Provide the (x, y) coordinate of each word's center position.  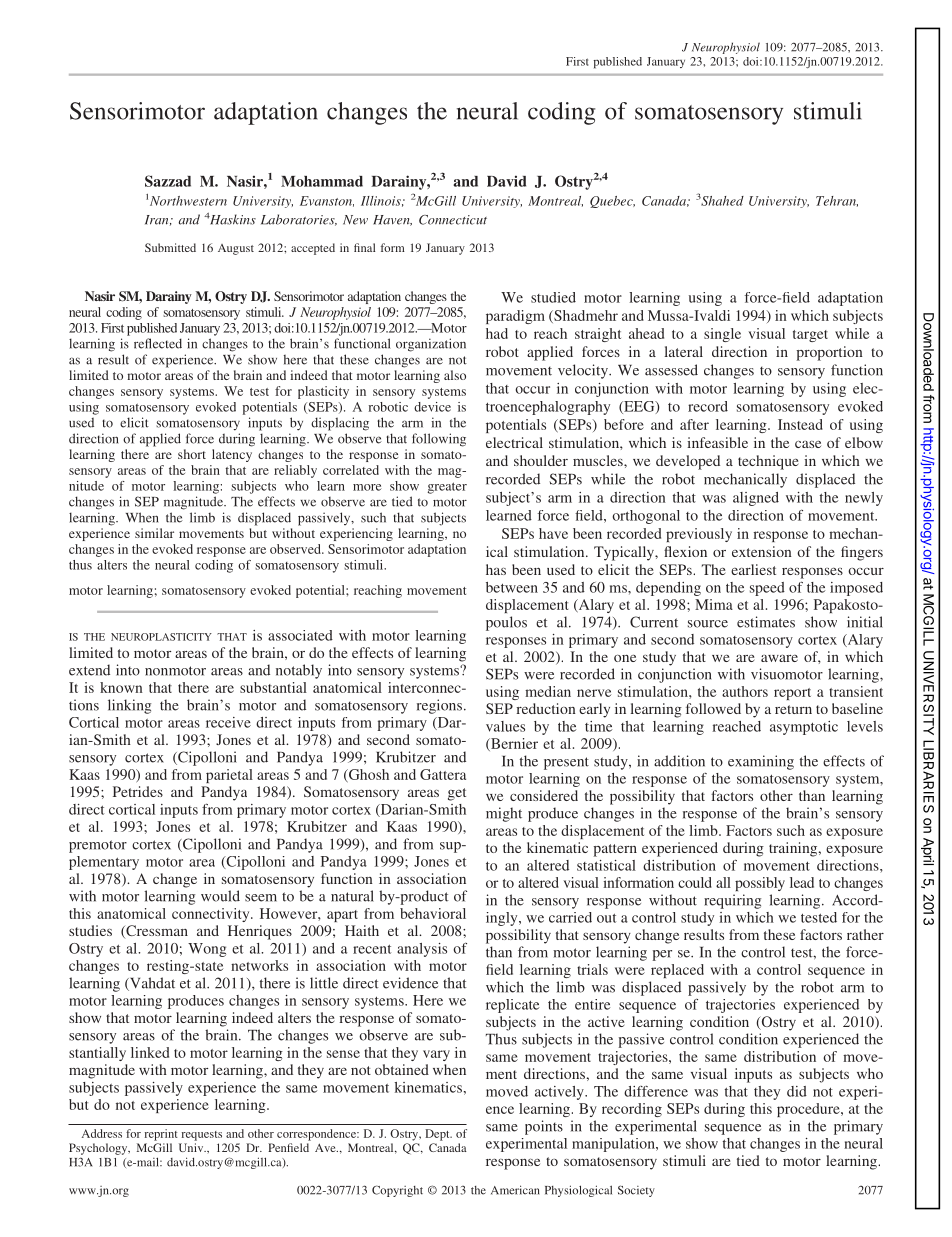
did (797, 1091)
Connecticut (453, 220)
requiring (732, 901)
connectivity (212, 915)
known (121, 687)
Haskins (232, 219)
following (439, 440)
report (792, 694)
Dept (438, 1135)
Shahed (722, 201)
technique (768, 462)
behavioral (433, 913)
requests (202, 1136)
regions (439, 706)
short (192, 454)
